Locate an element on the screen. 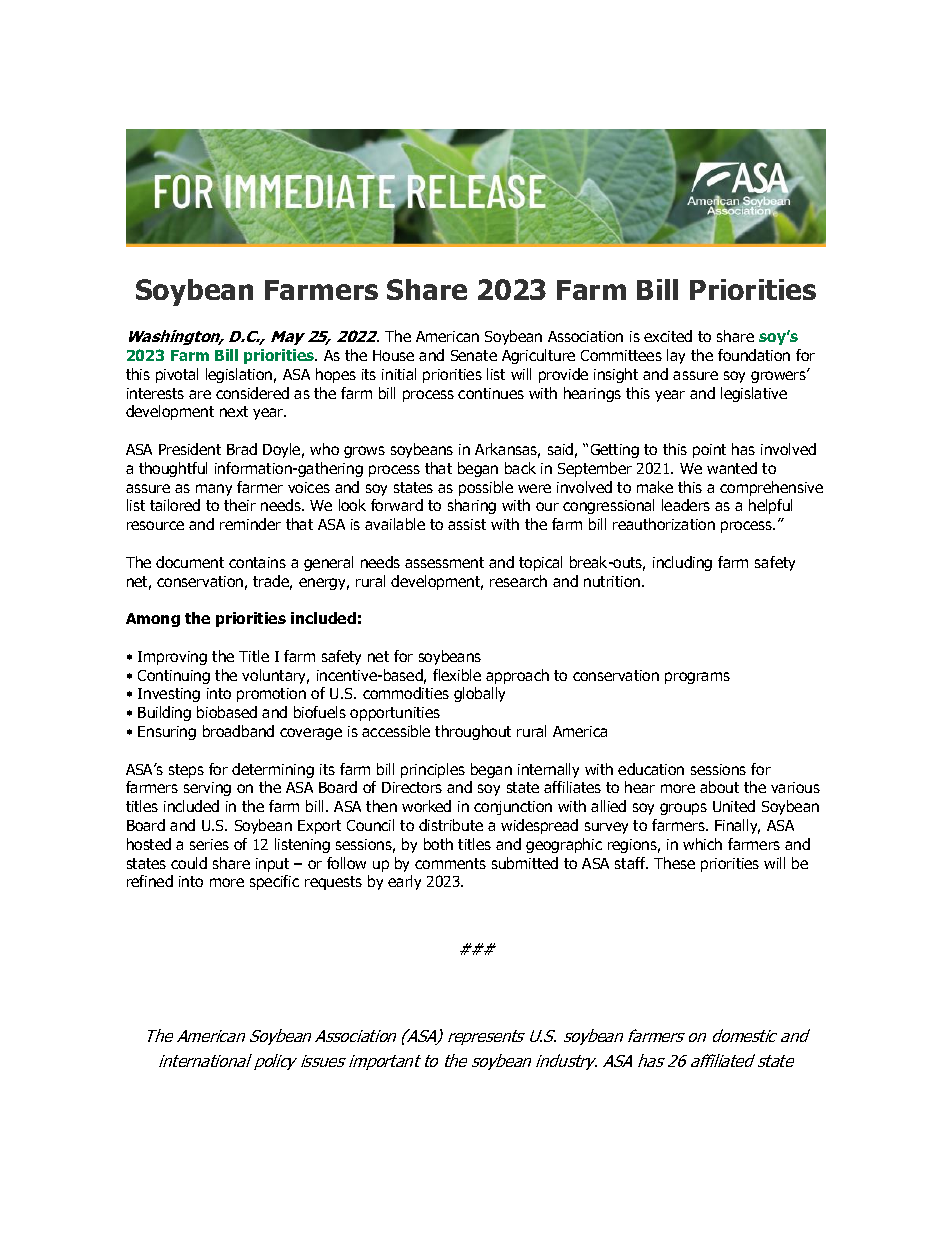  comments is located at coordinates (450, 863).
